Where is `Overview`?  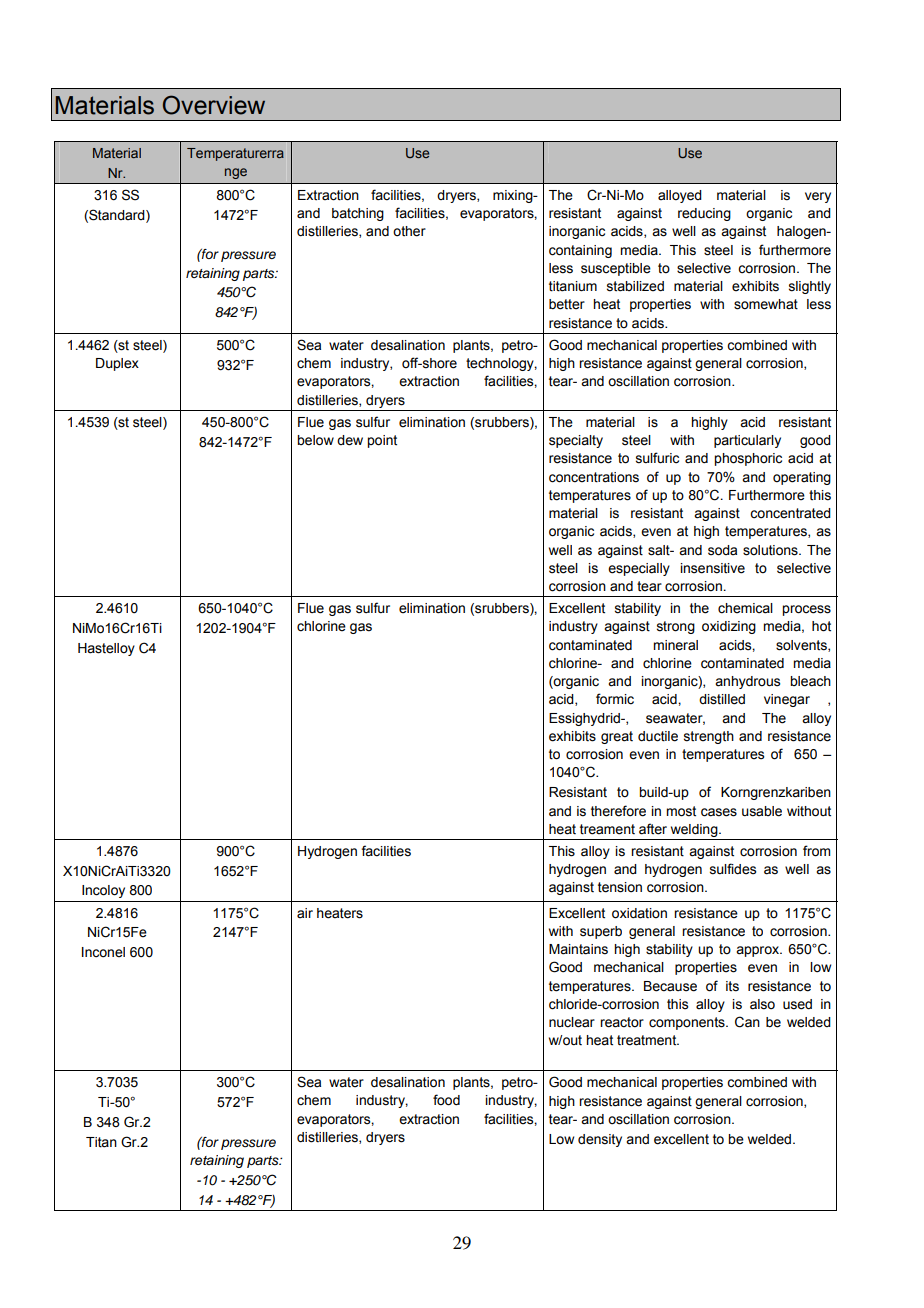 Overview is located at coordinates (214, 105).
